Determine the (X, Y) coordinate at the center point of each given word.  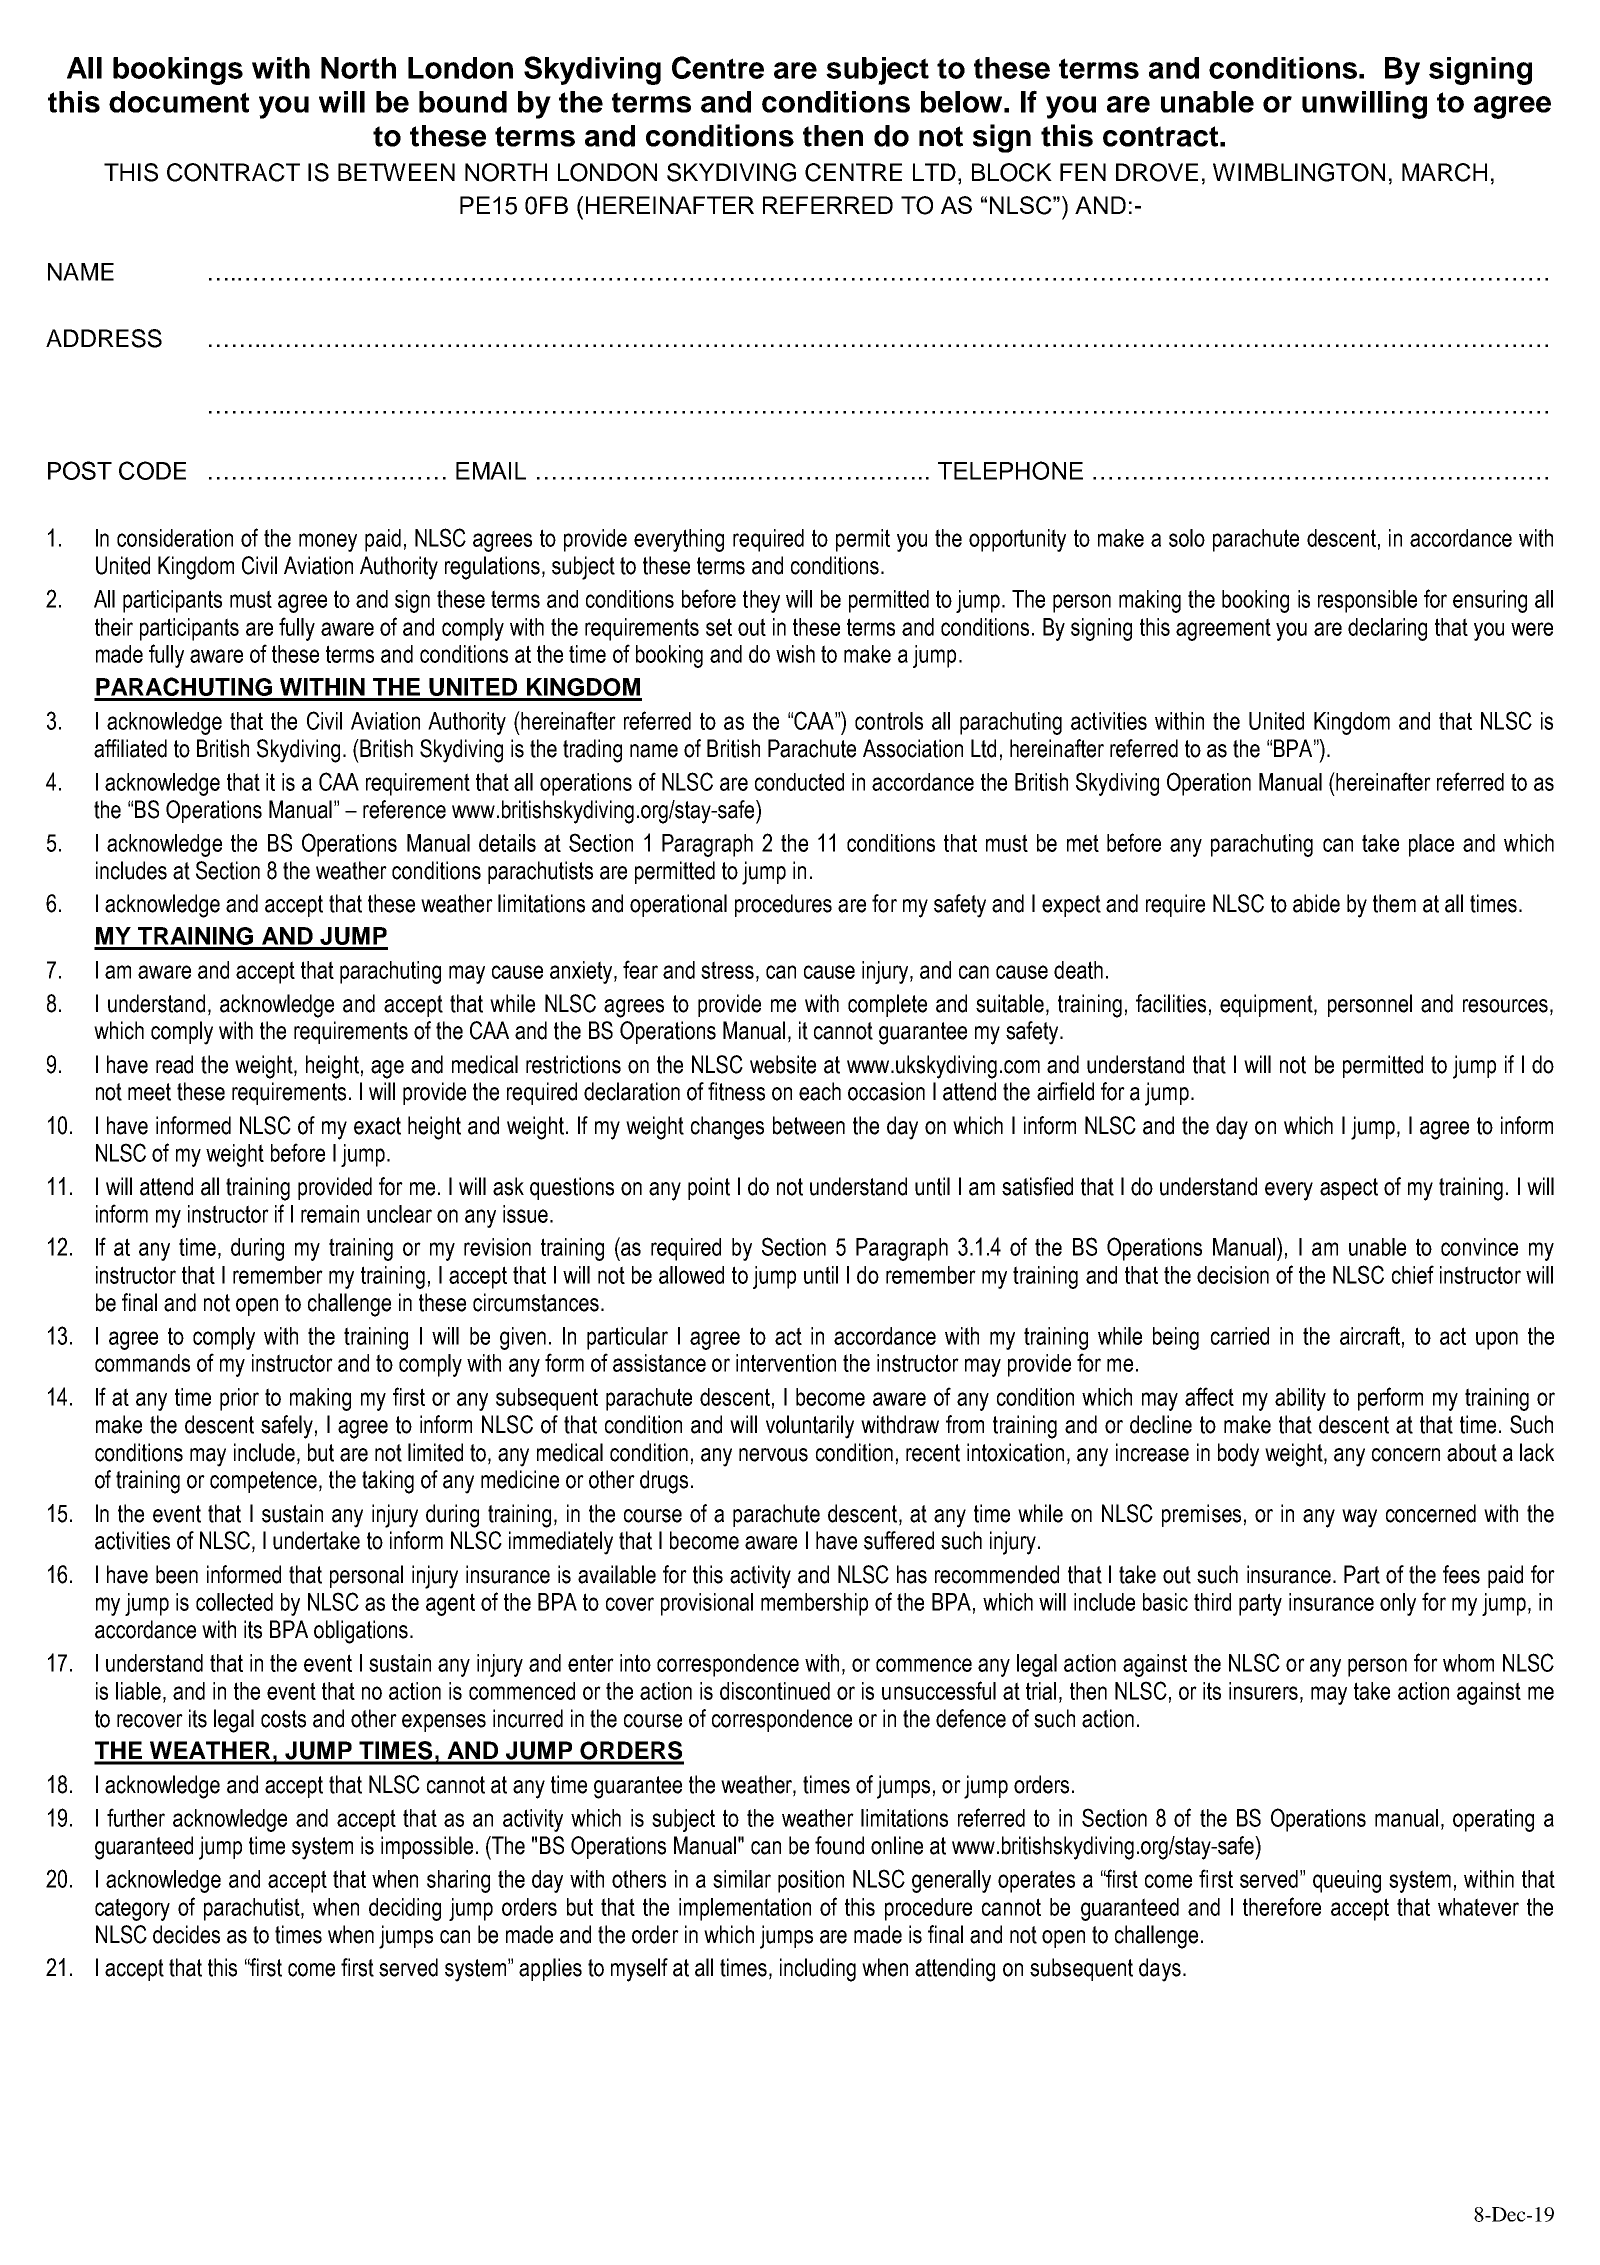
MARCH (1444, 172)
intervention (786, 1363)
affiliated (130, 748)
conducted (799, 782)
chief (1413, 1274)
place (1431, 845)
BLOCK (1012, 172)
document (179, 102)
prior (239, 1399)
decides (186, 1934)
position (811, 1881)
